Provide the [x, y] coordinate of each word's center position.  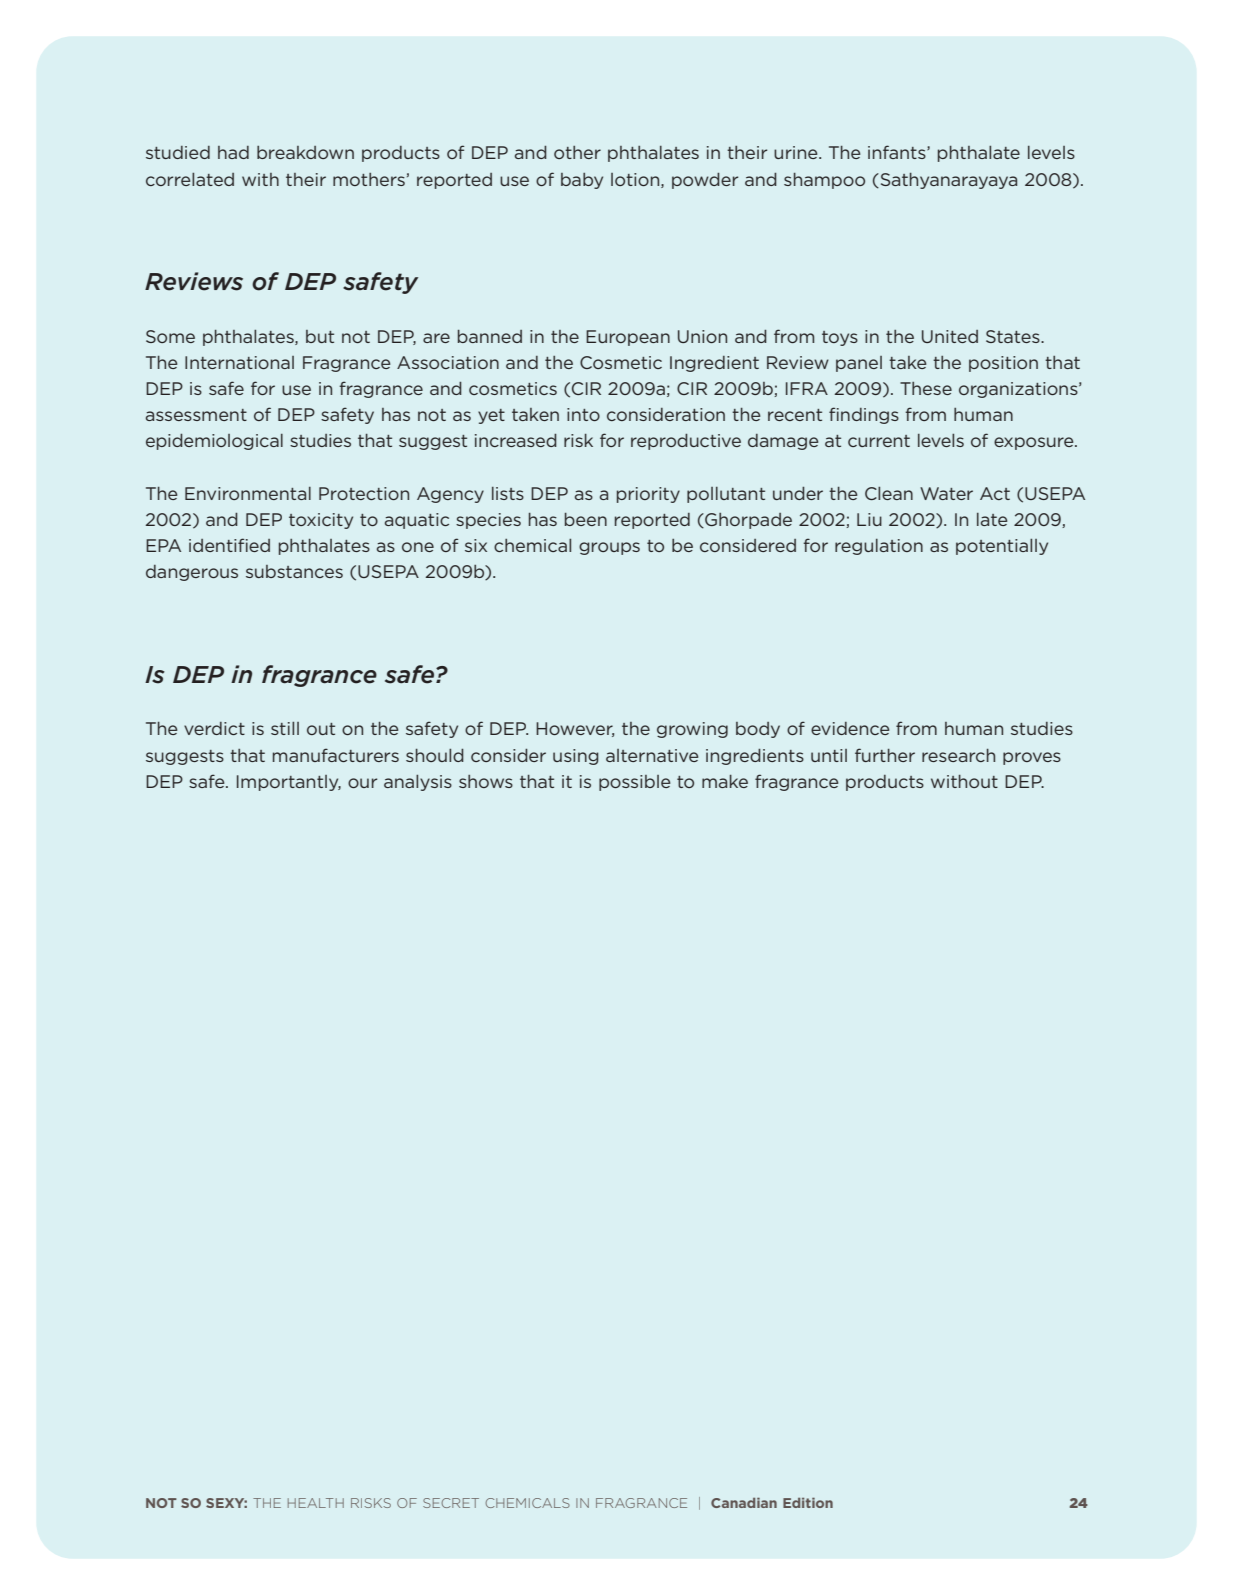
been [586, 519]
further [885, 755]
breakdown [305, 152]
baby [582, 181]
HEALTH [316, 1503]
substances [294, 571]
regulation [879, 547]
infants [898, 152]
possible [634, 783]
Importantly [289, 783]
